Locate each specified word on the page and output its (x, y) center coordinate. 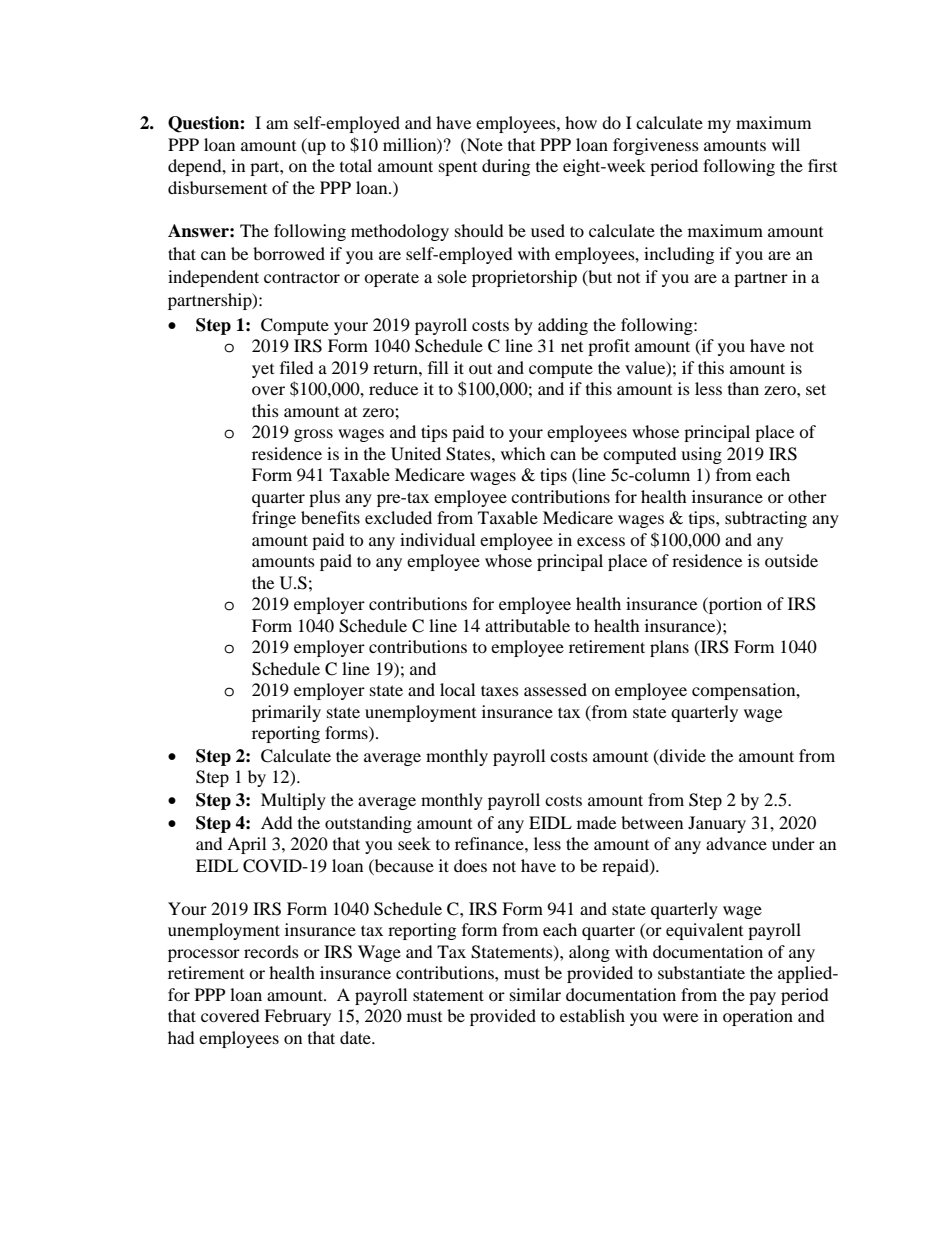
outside (791, 560)
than (743, 388)
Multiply (293, 801)
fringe (274, 519)
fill (438, 367)
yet (263, 371)
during (506, 167)
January (717, 824)
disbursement (217, 187)
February (297, 1017)
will (786, 144)
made (596, 822)
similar (535, 994)
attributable (527, 625)
